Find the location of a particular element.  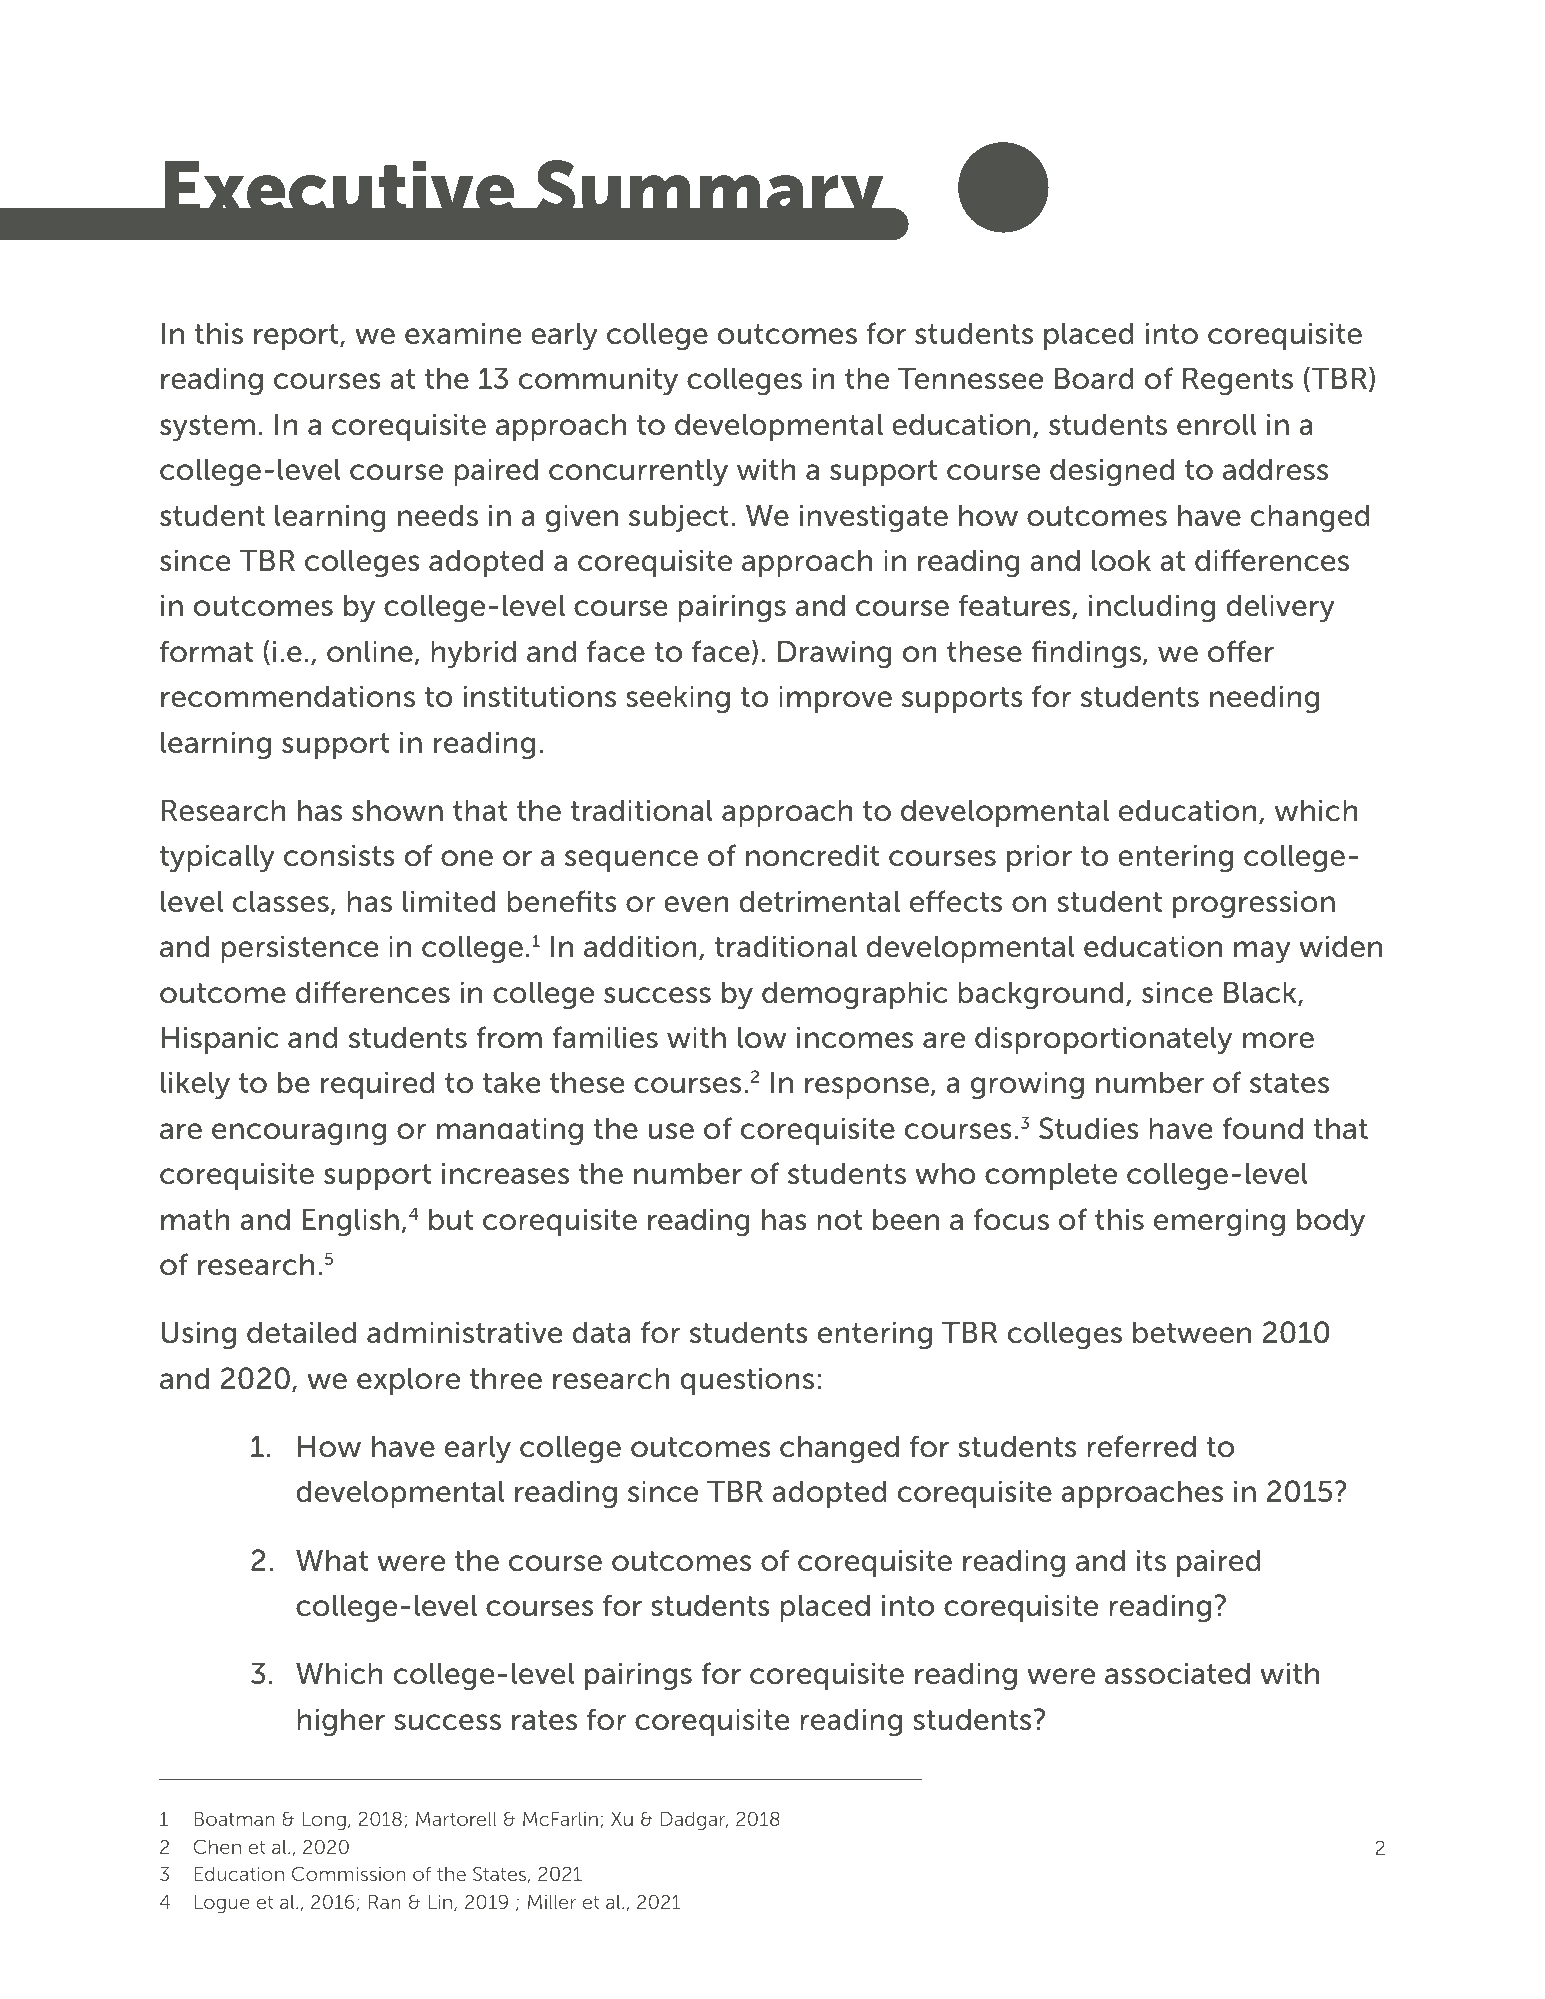

Commission is located at coordinates (349, 1873).
